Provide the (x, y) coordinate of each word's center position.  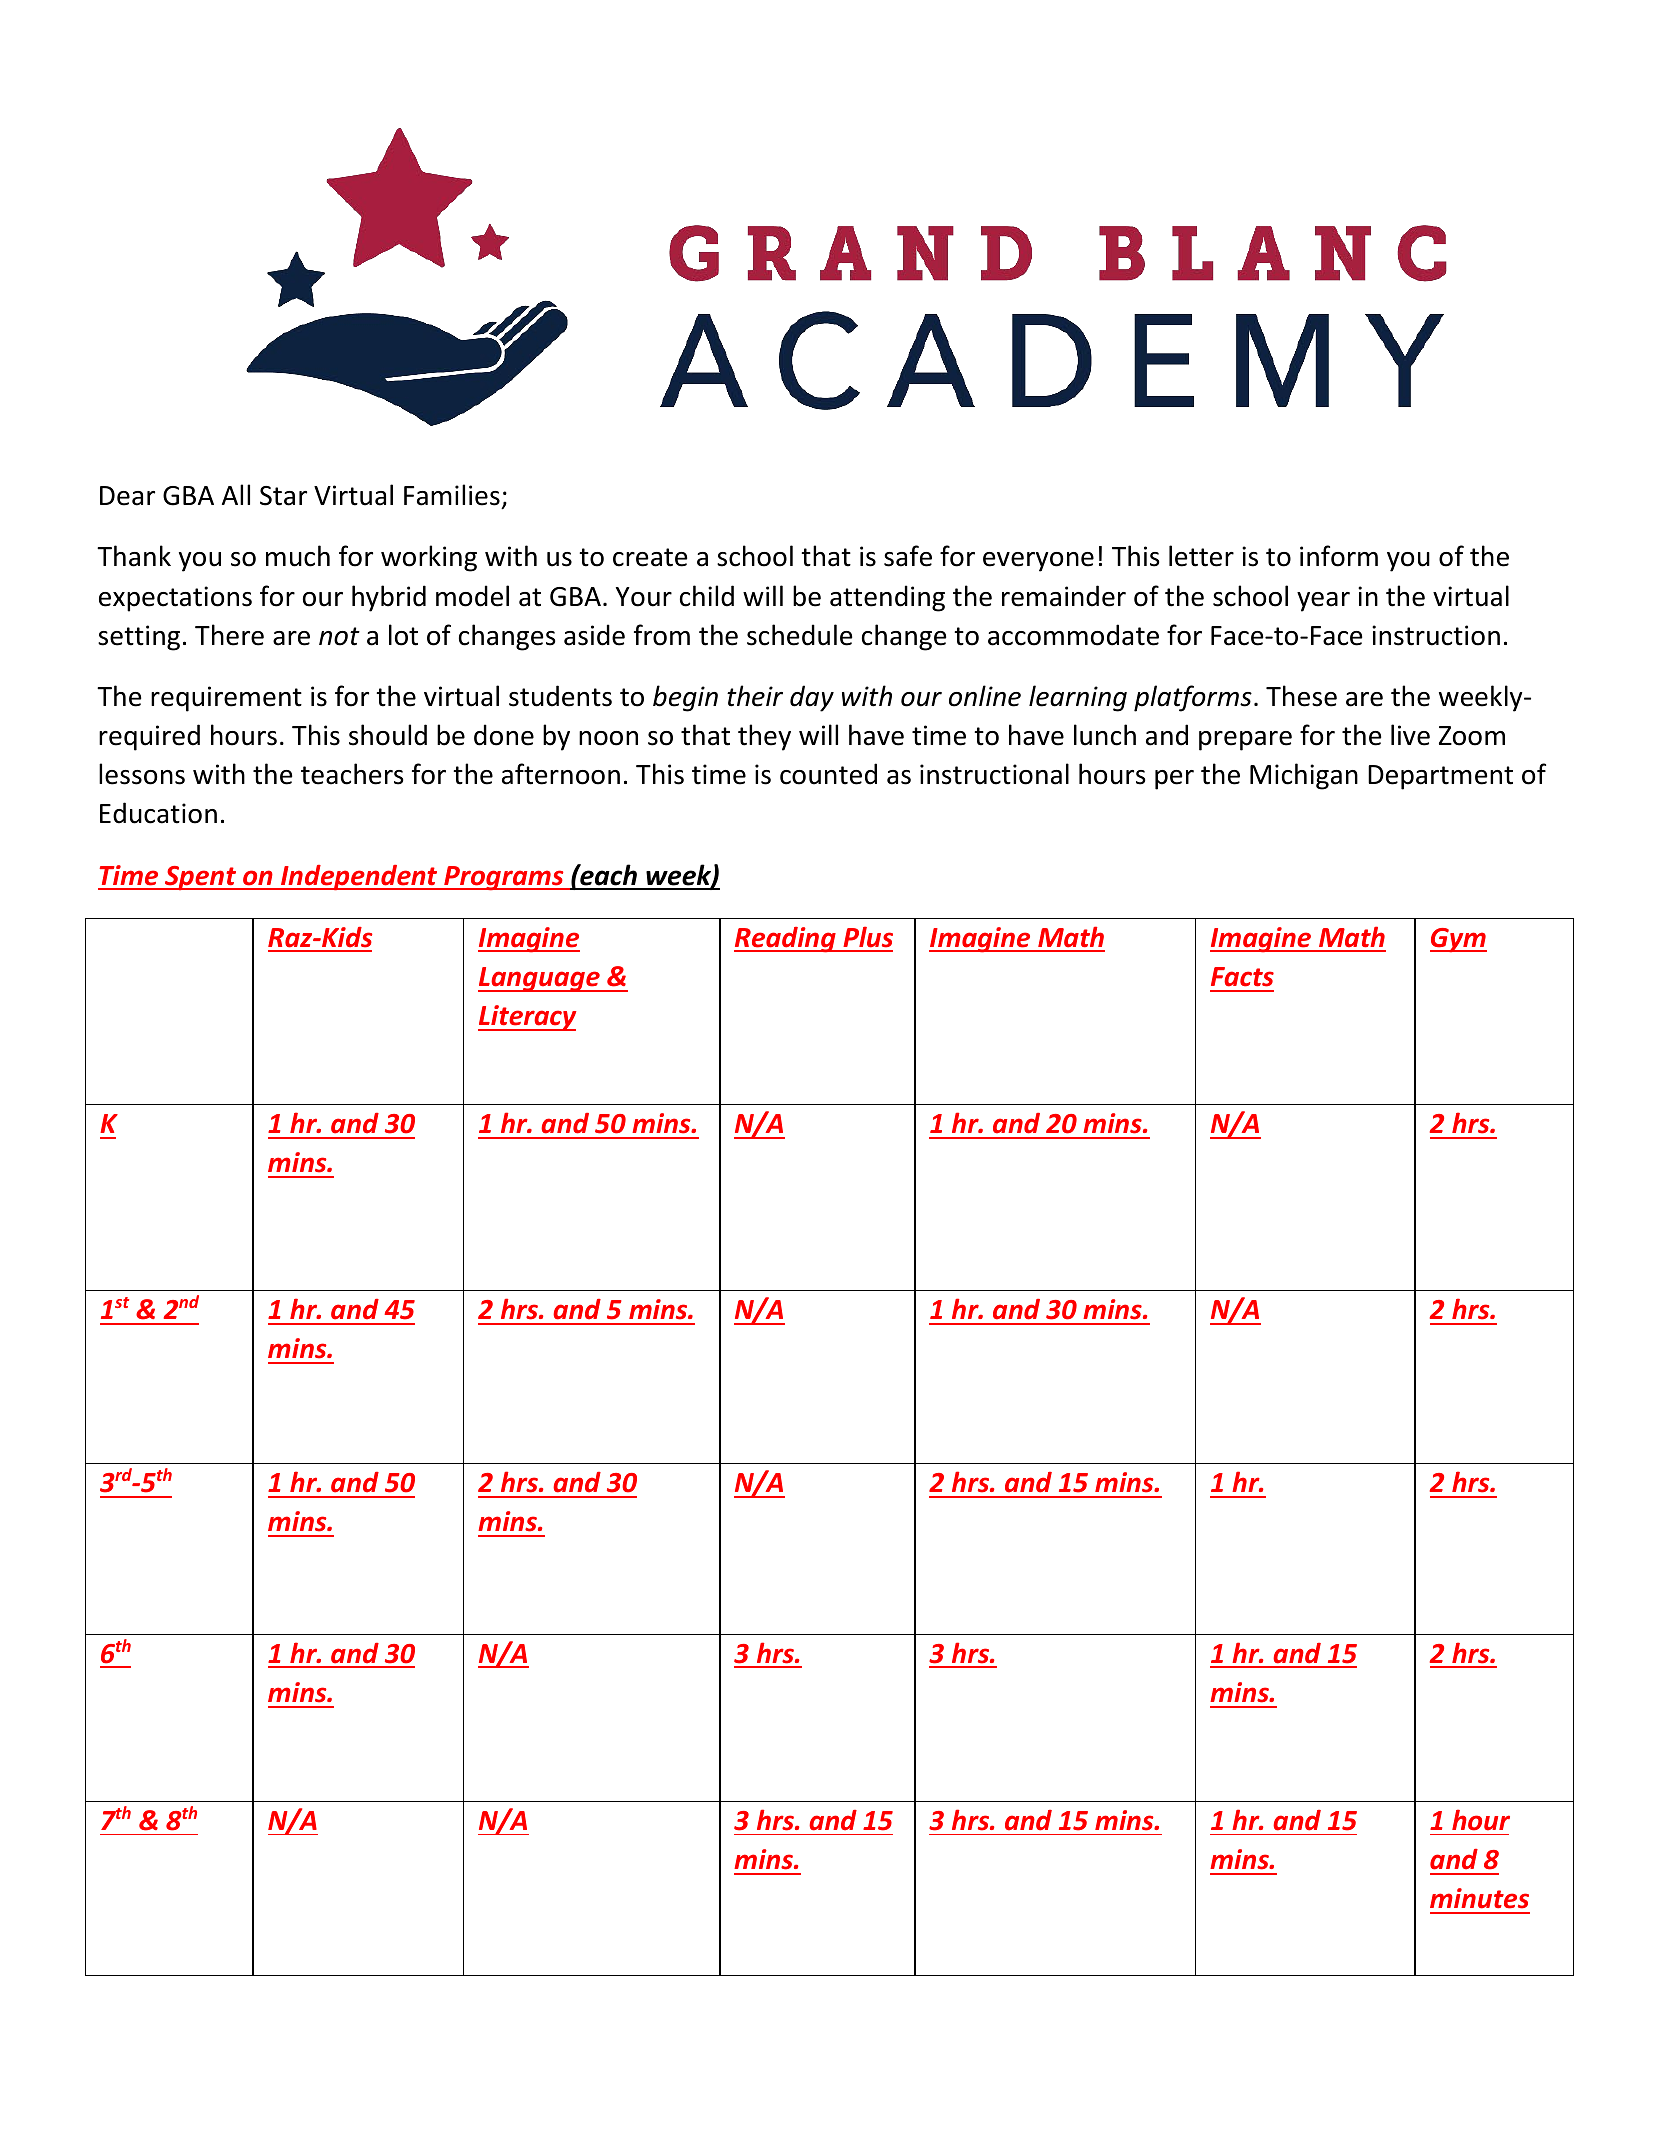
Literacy (527, 1018)
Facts (1242, 977)
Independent (359, 878)
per (1174, 780)
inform (1339, 556)
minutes (1479, 1898)
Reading (786, 940)
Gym (1458, 940)
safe (908, 556)
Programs (504, 878)
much (298, 556)
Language (540, 979)
